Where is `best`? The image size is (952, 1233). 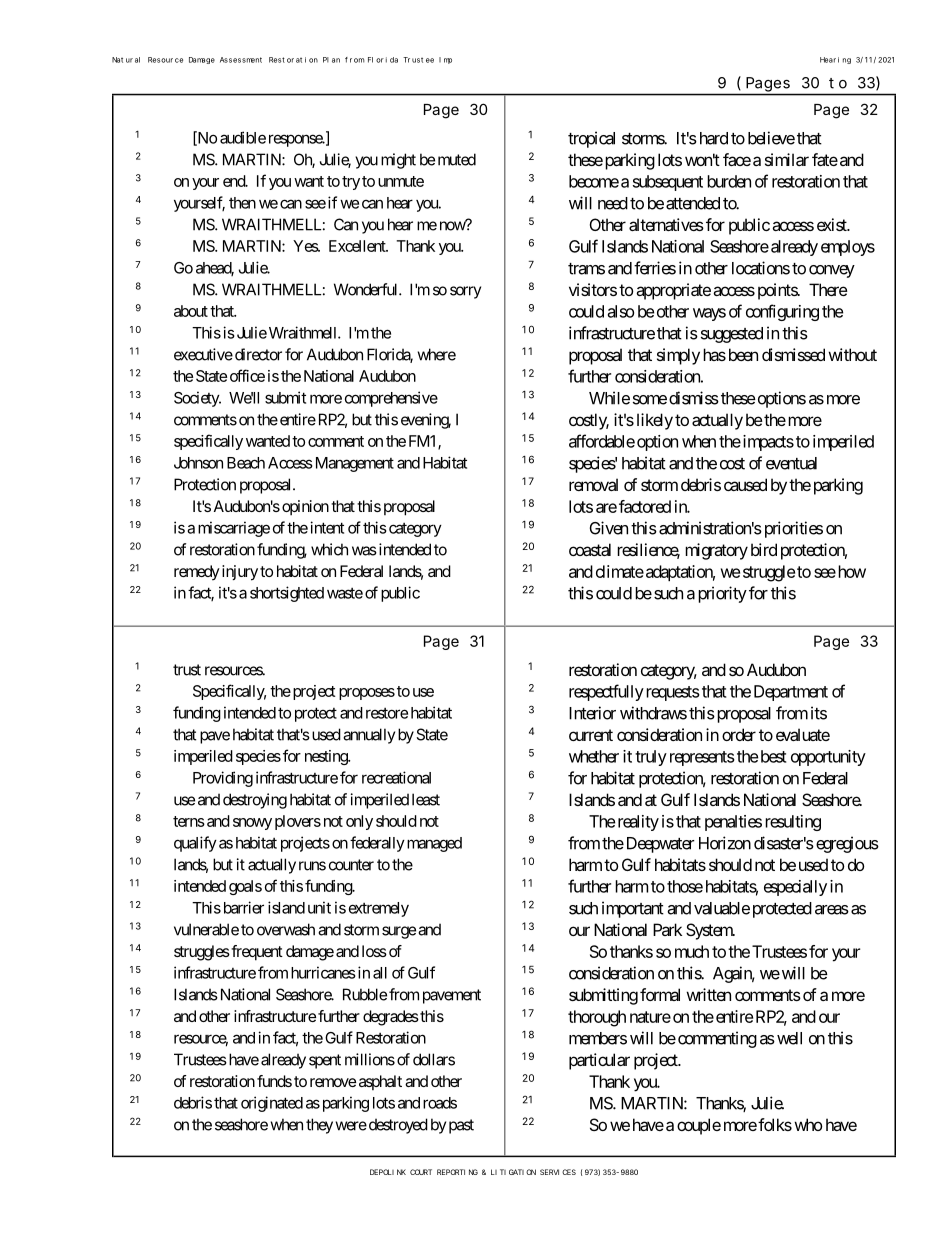
best is located at coordinates (773, 756).
